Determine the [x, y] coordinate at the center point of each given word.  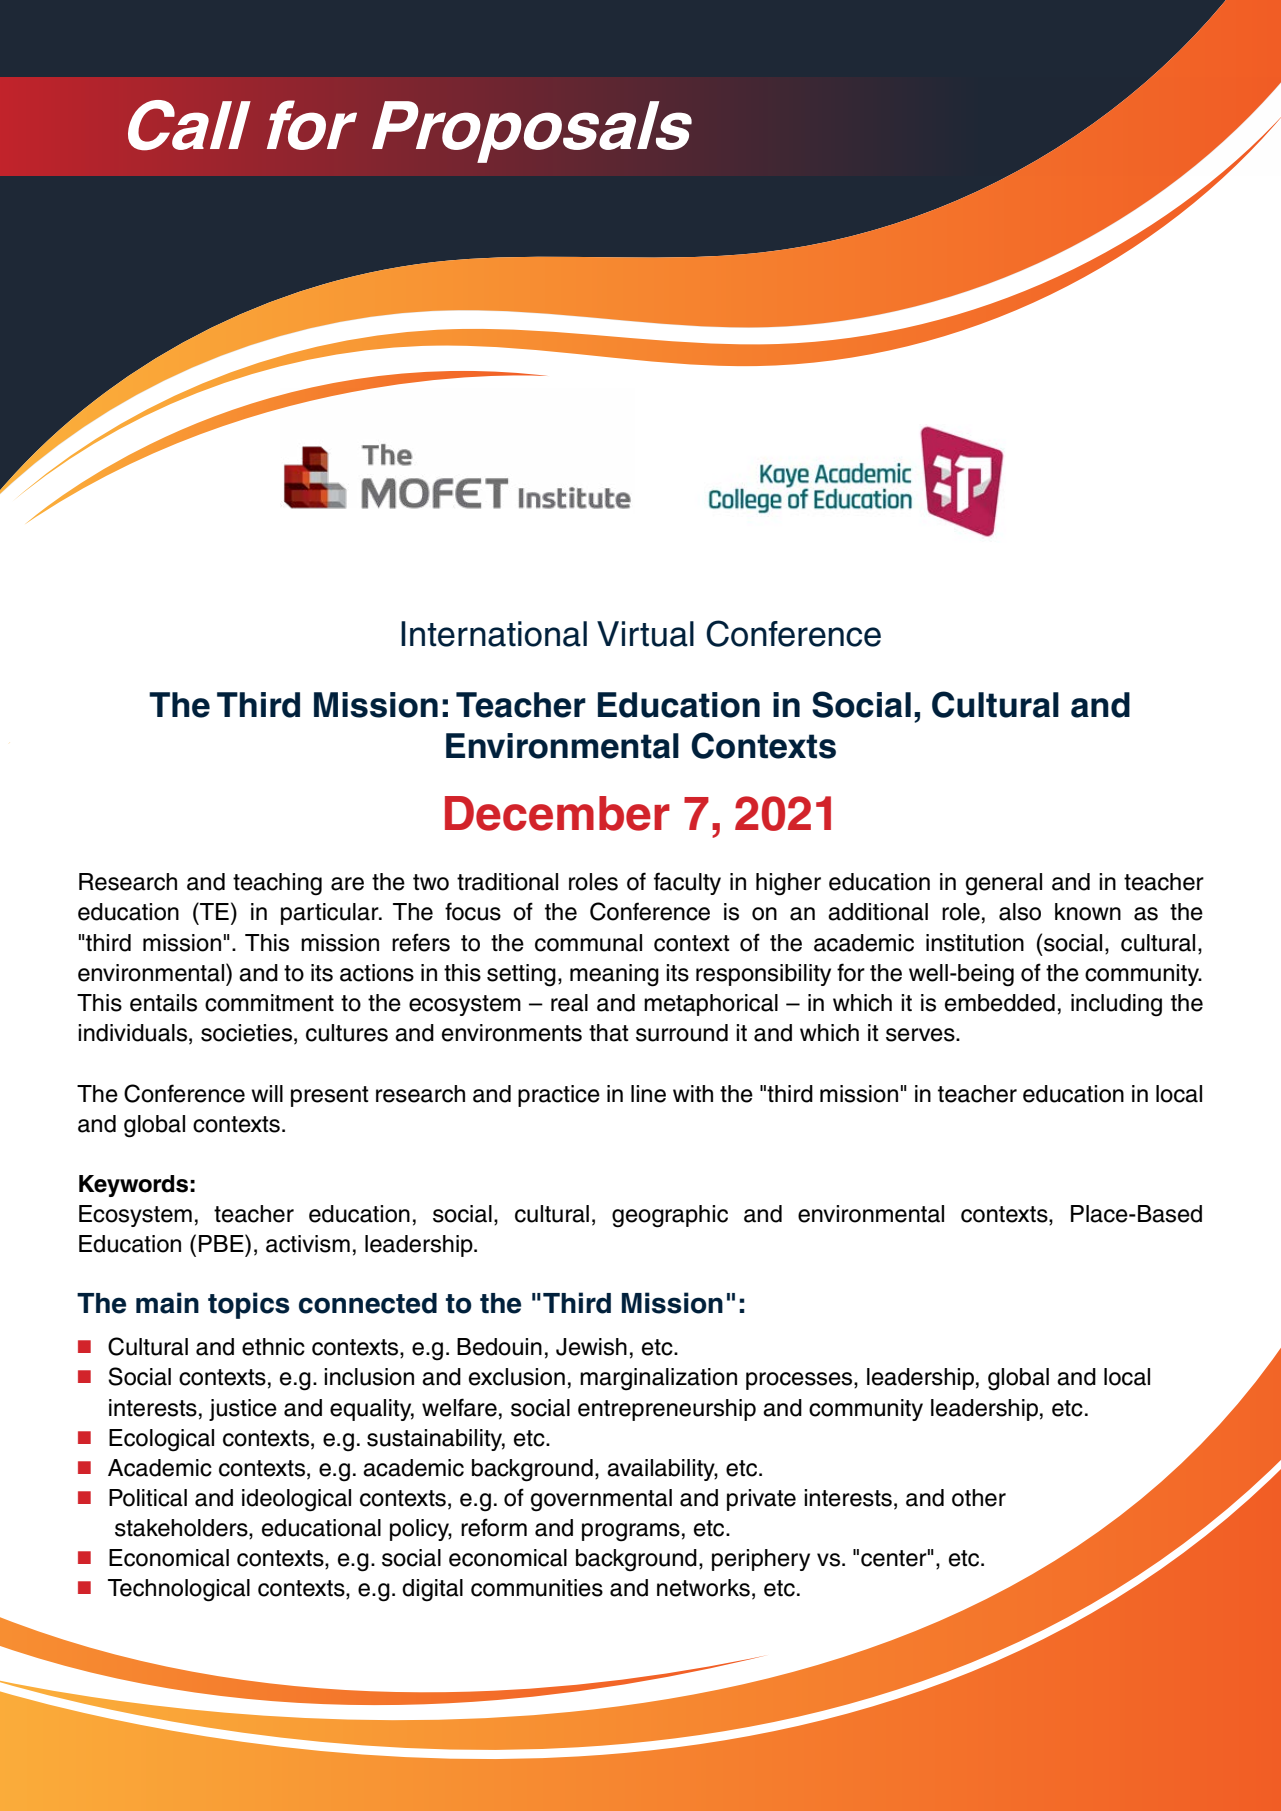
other [979, 1498]
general [1004, 884]
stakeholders [182, 1529]
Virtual [645, 634]
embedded [1000, 1003]
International [494, 634]
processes [800, 1381]
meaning [614, 975]
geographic [670, 1216]
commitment [269, 1003]
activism [308, 1244]
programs [631, 1532]
